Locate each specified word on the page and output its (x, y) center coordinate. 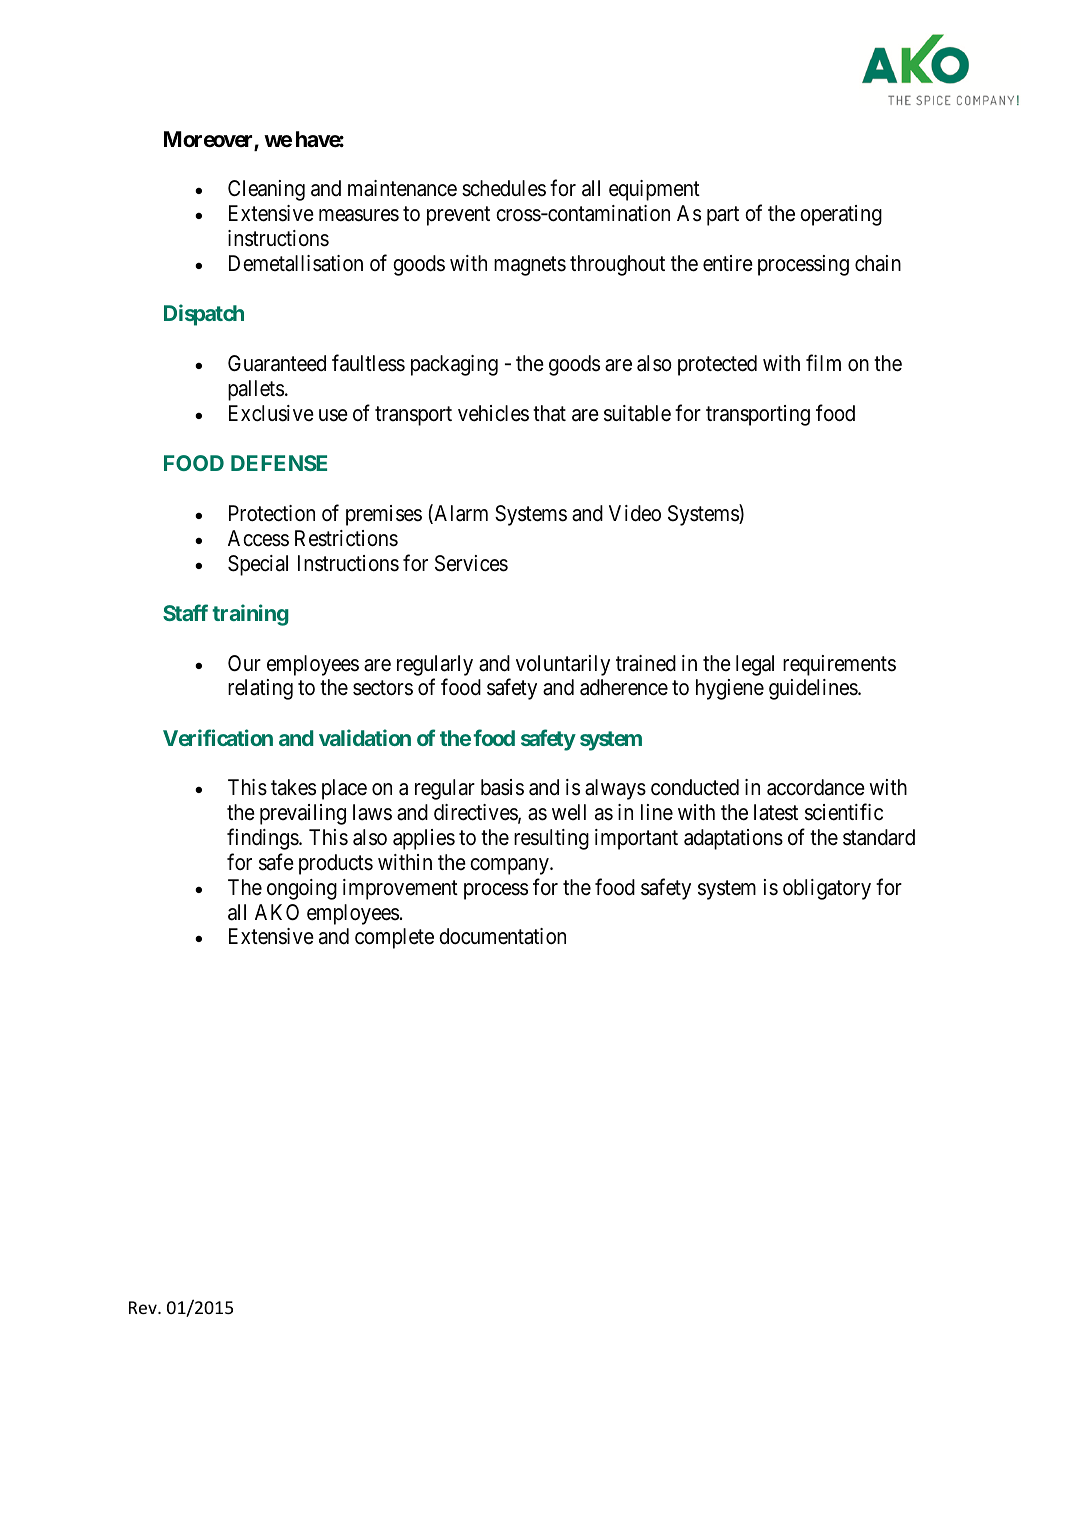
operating (841, 215)
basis (502, 787)
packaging (454, 365)
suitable (637, 413)
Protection (272, 513)
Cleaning (266, 190)
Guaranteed (277, 363)
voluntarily (563, 665)
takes (293, 787)
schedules (504, 188)
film (823, 362)
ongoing (302, 889)
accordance (816, 787)
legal (755, 665)
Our (244, 663)
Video (635, 513)
